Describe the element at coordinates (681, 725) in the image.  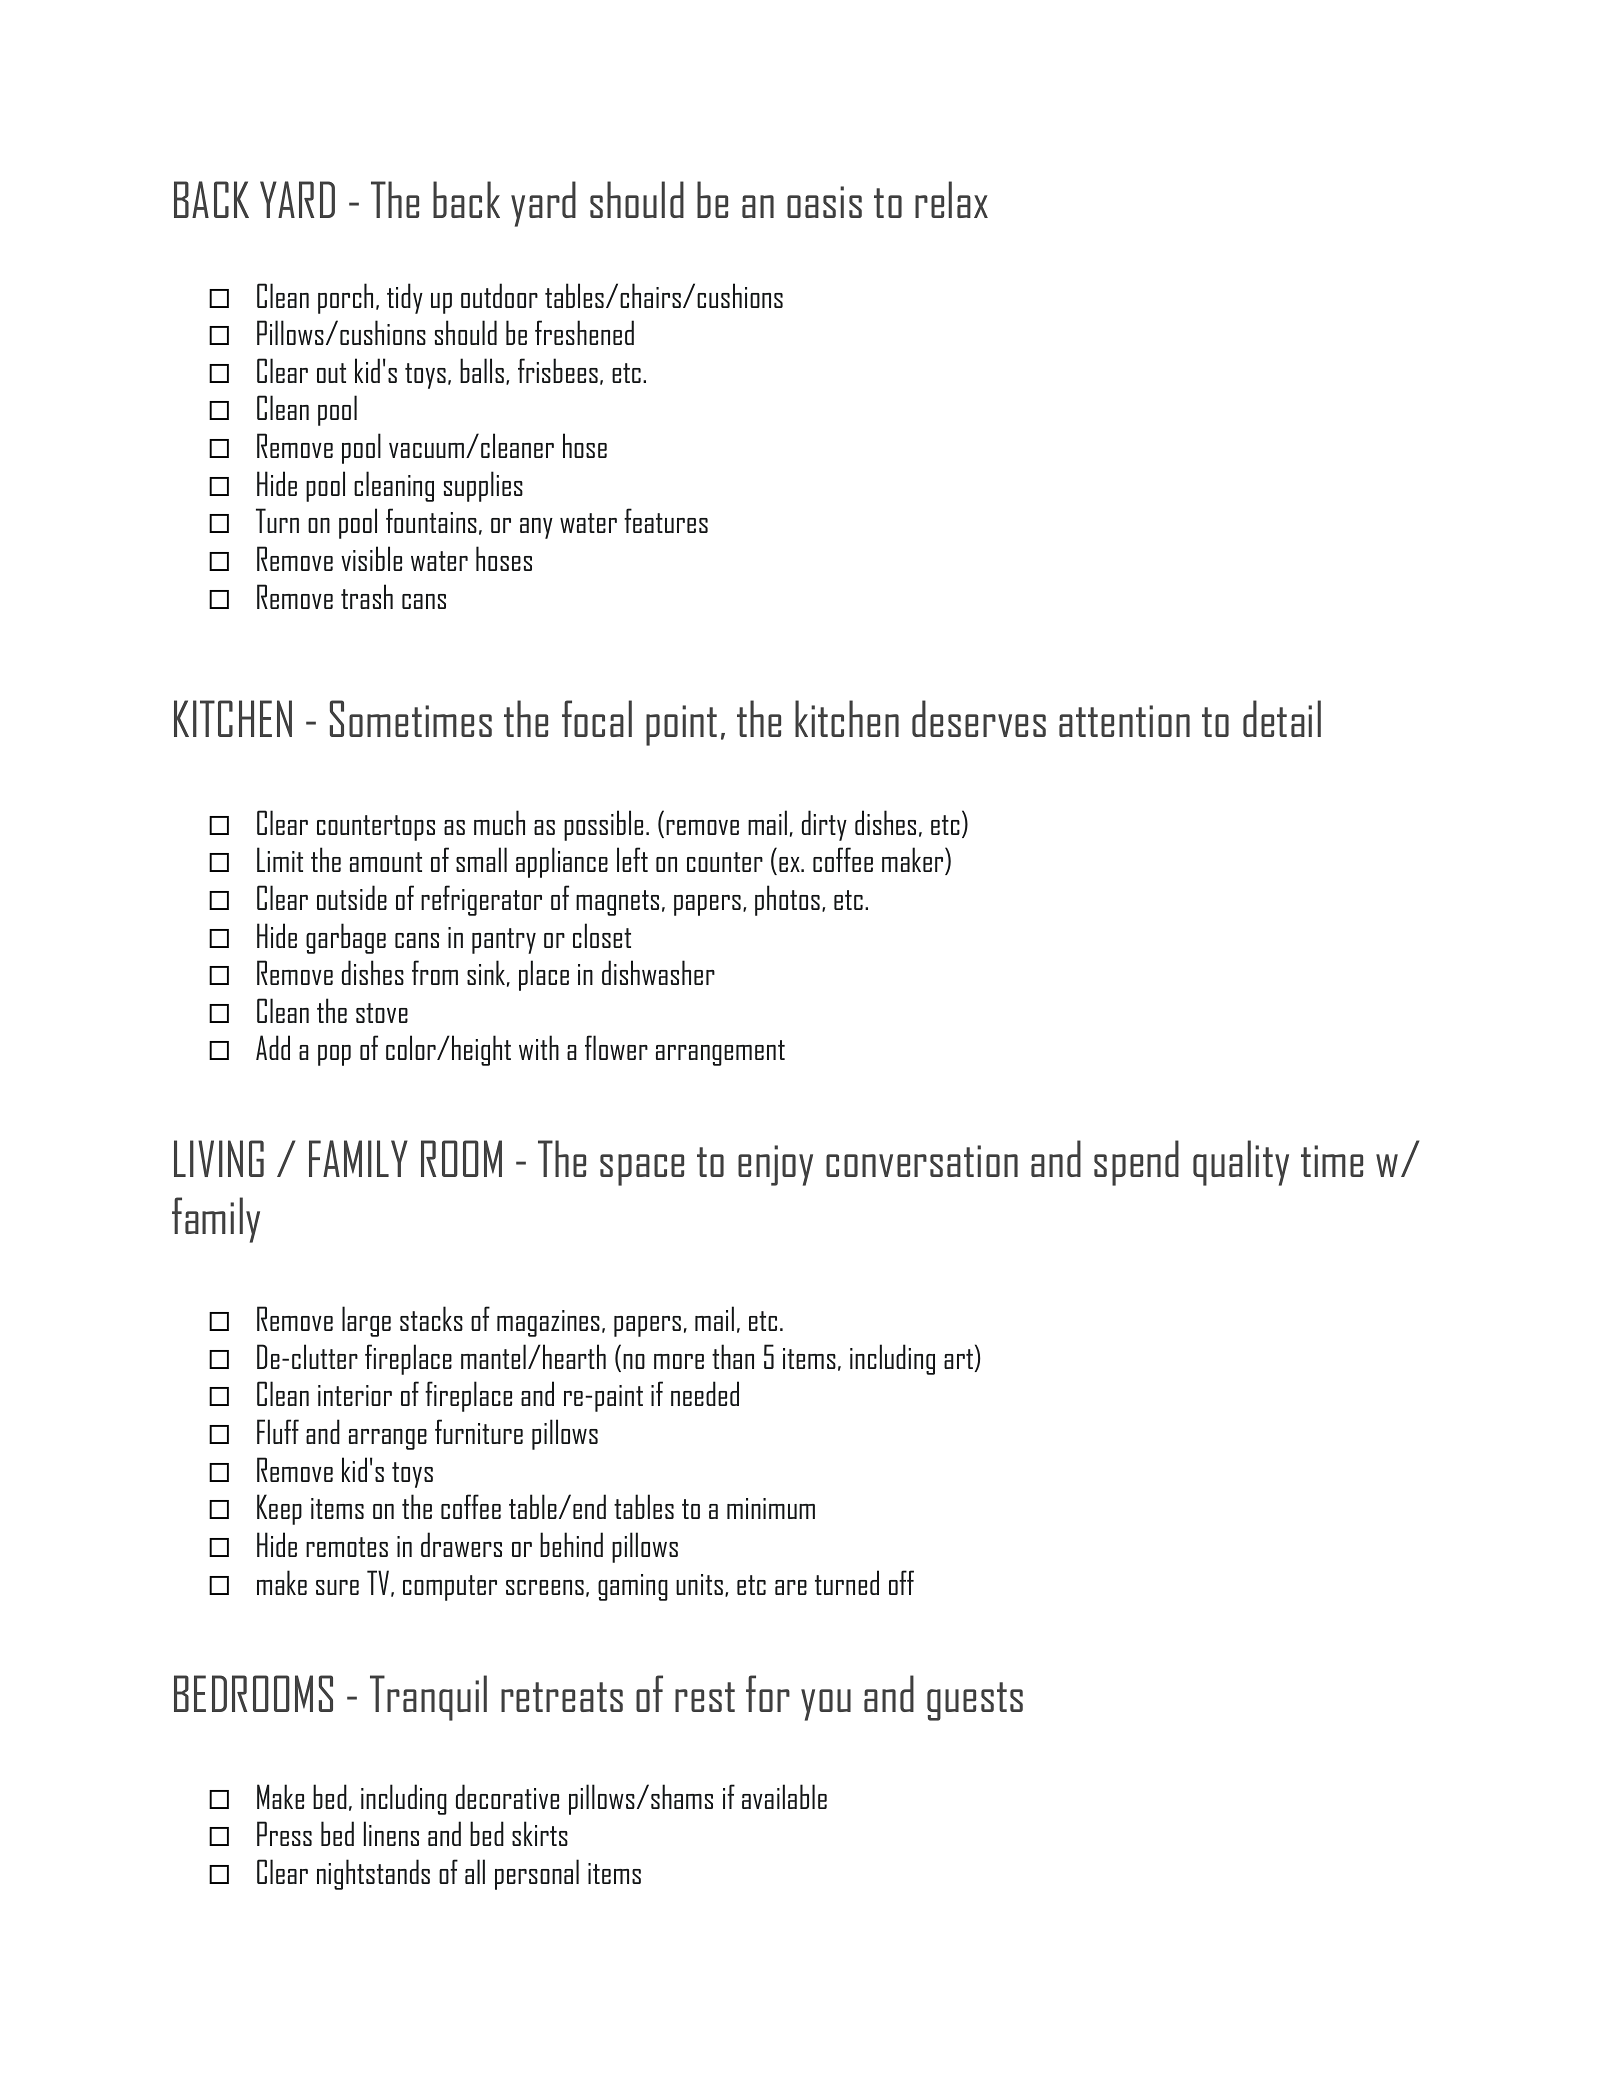
I see `point` at that location.
